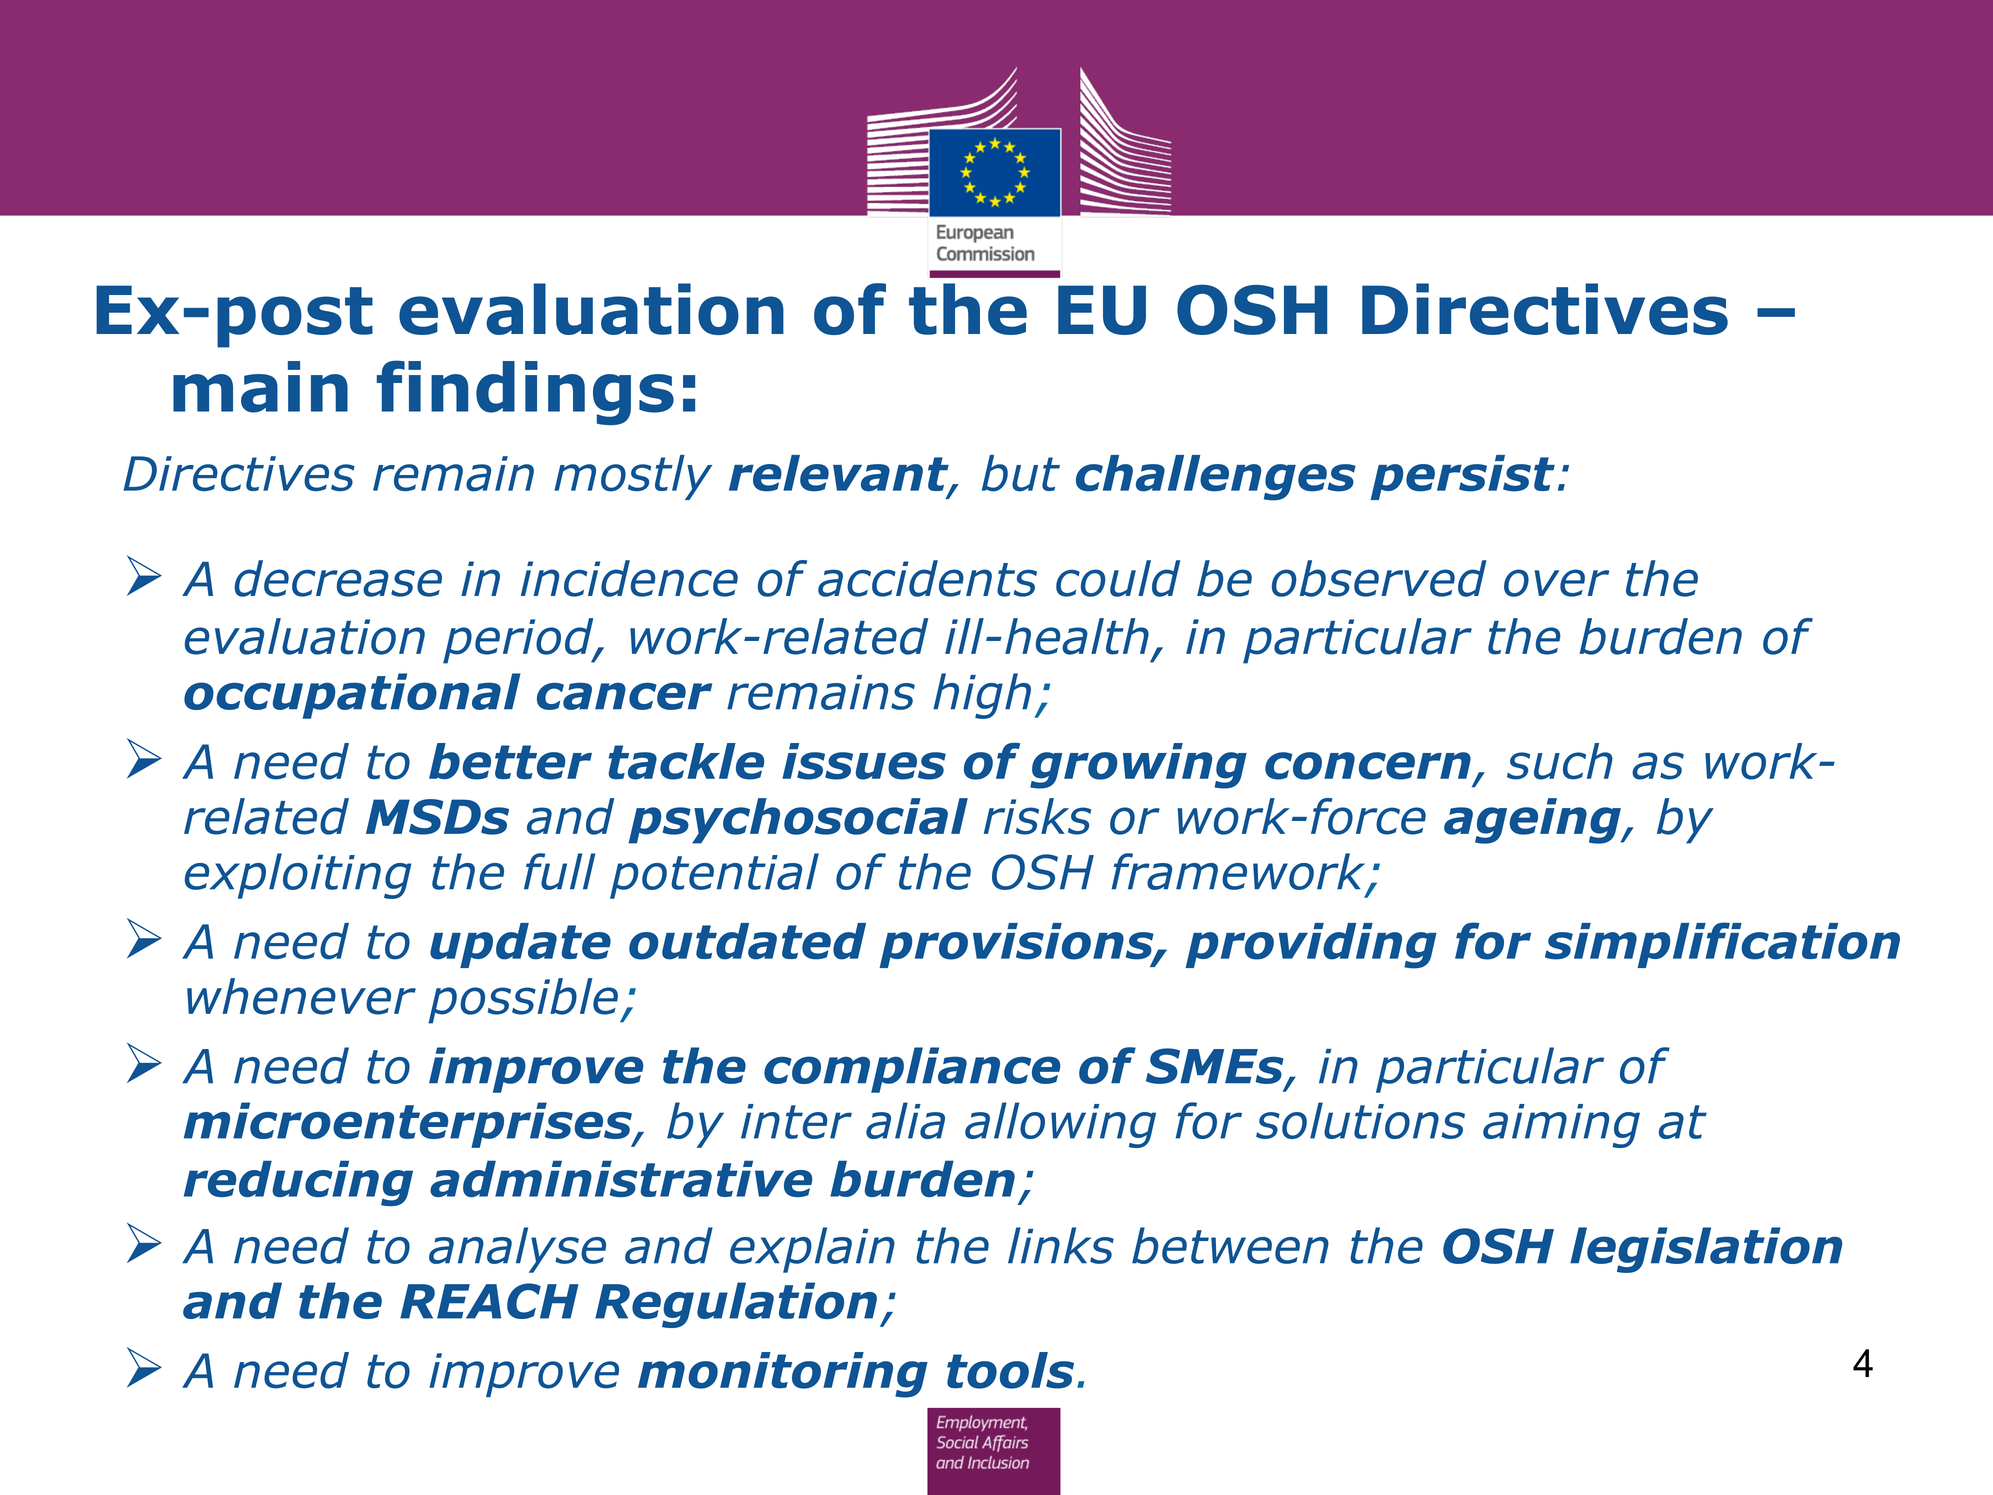 This screenshot has width=1993, height=1495. What do you see at coordinates (1010, 1370) in the screenshot?
I see `tools` at bounding box center [1010, 1370].
